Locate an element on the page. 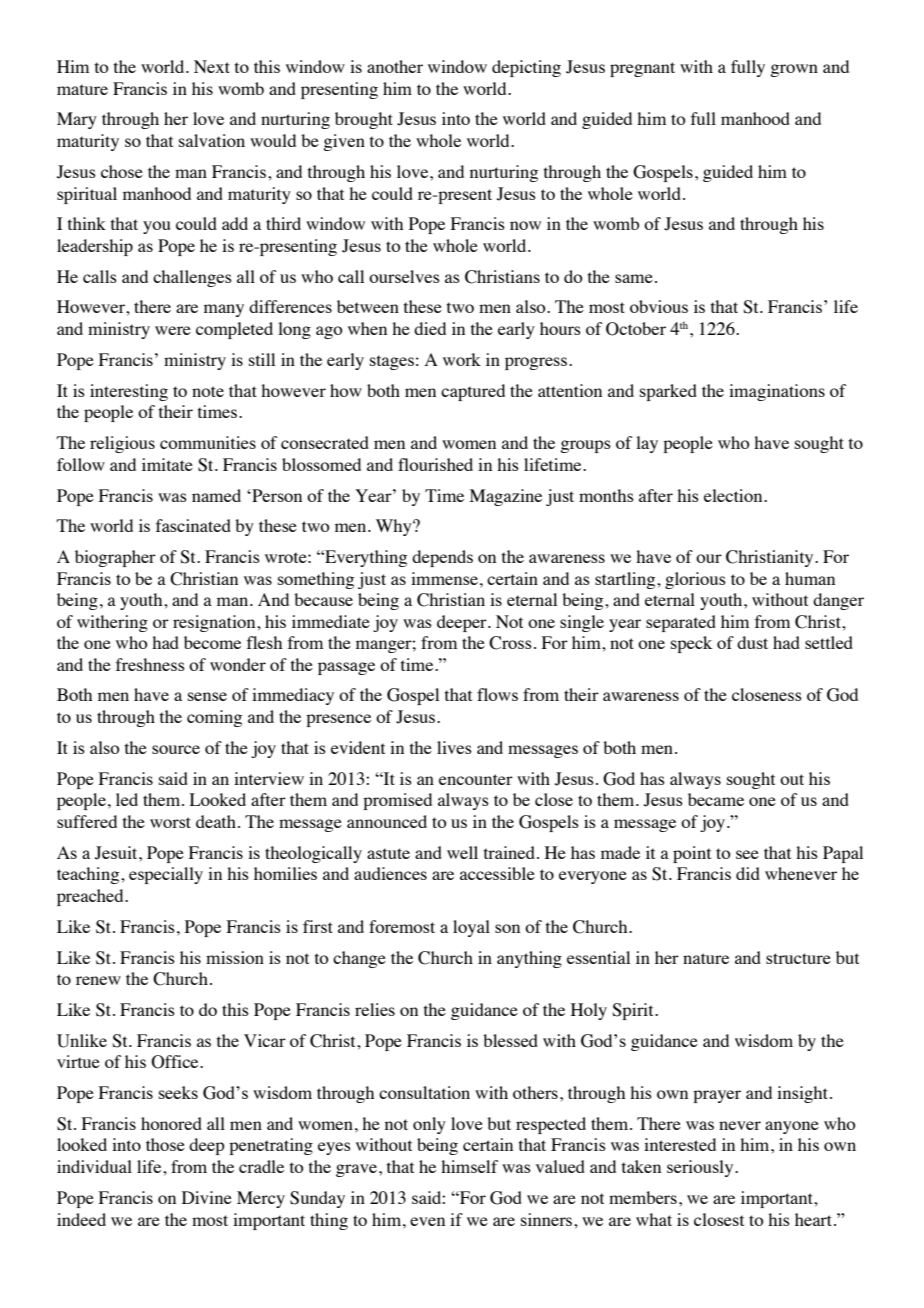 The height and width of the image is (1308, 924). did is located at coordinates (748, 873).
